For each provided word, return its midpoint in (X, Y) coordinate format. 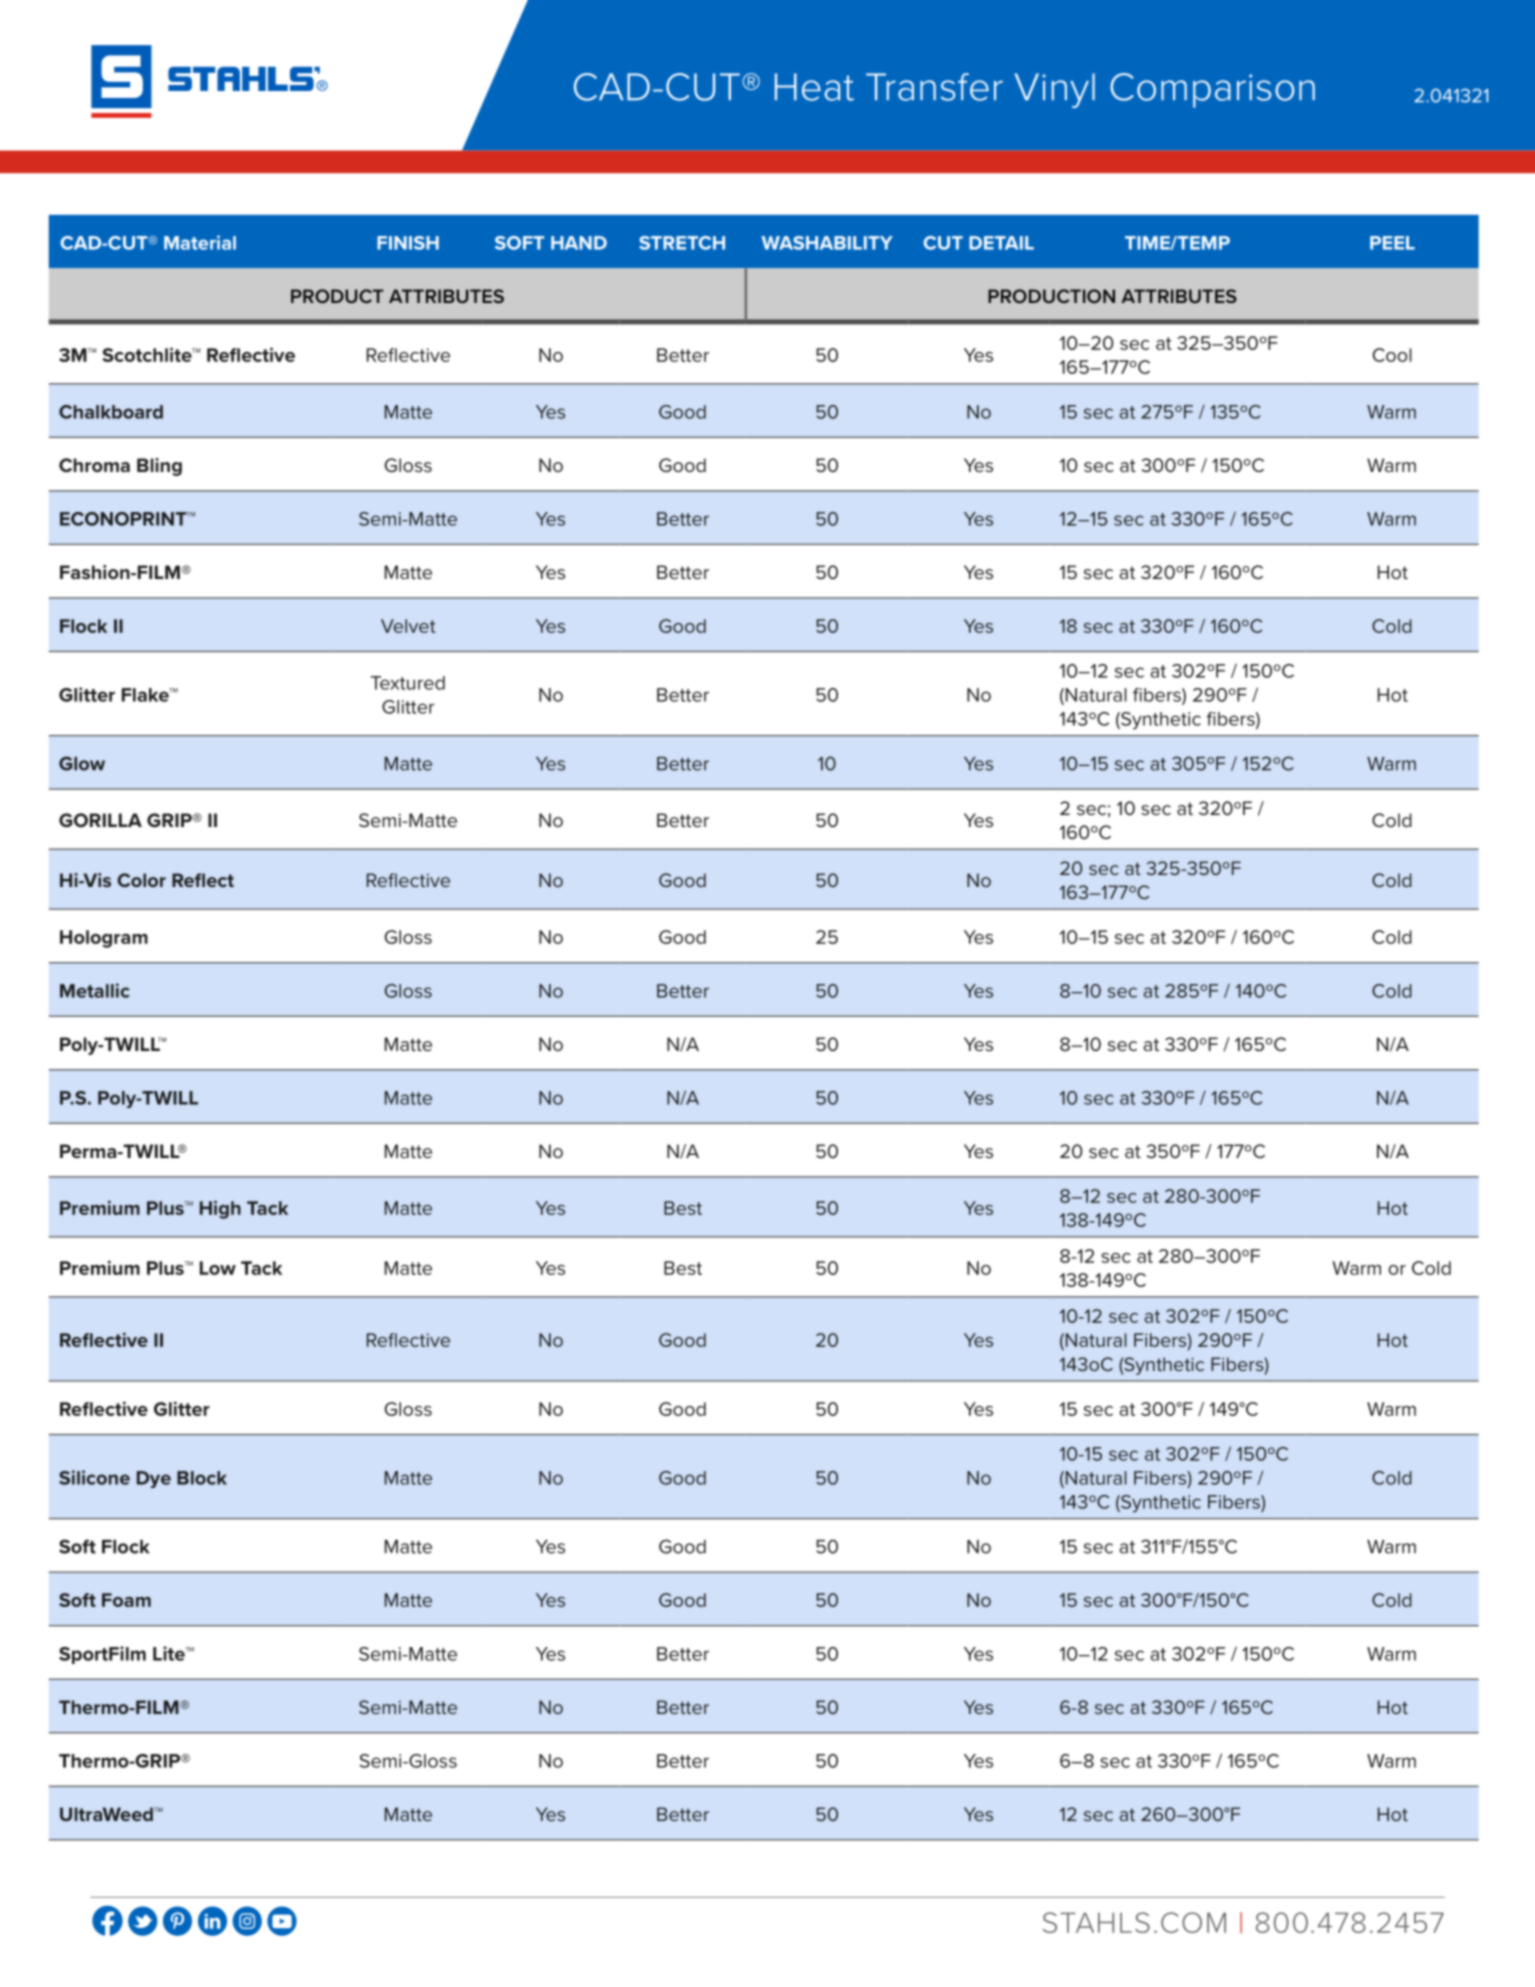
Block (202, 1478)
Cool (1392, 355)
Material (200, 242)
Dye (154, 1479)
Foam (126, 1600)
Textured (408, 683)
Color (141, 880)
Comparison (1212, 90)
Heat (814, 87)
